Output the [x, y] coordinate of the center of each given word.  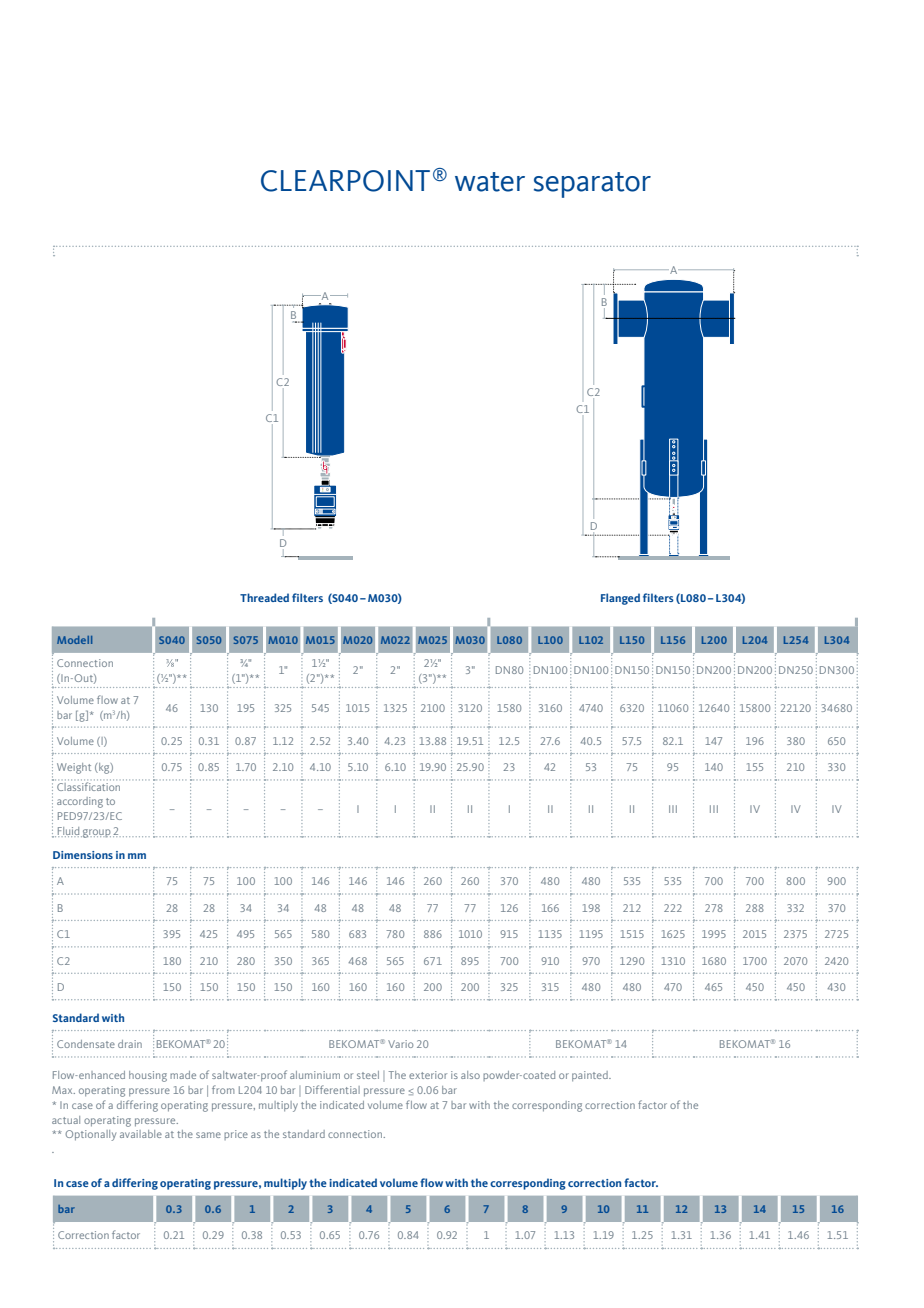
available [141, 1134]
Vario [400, 1044]
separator [592, 185]
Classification [87, 785]
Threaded [264, 597]
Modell [74, 640]
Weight [74, 768]
